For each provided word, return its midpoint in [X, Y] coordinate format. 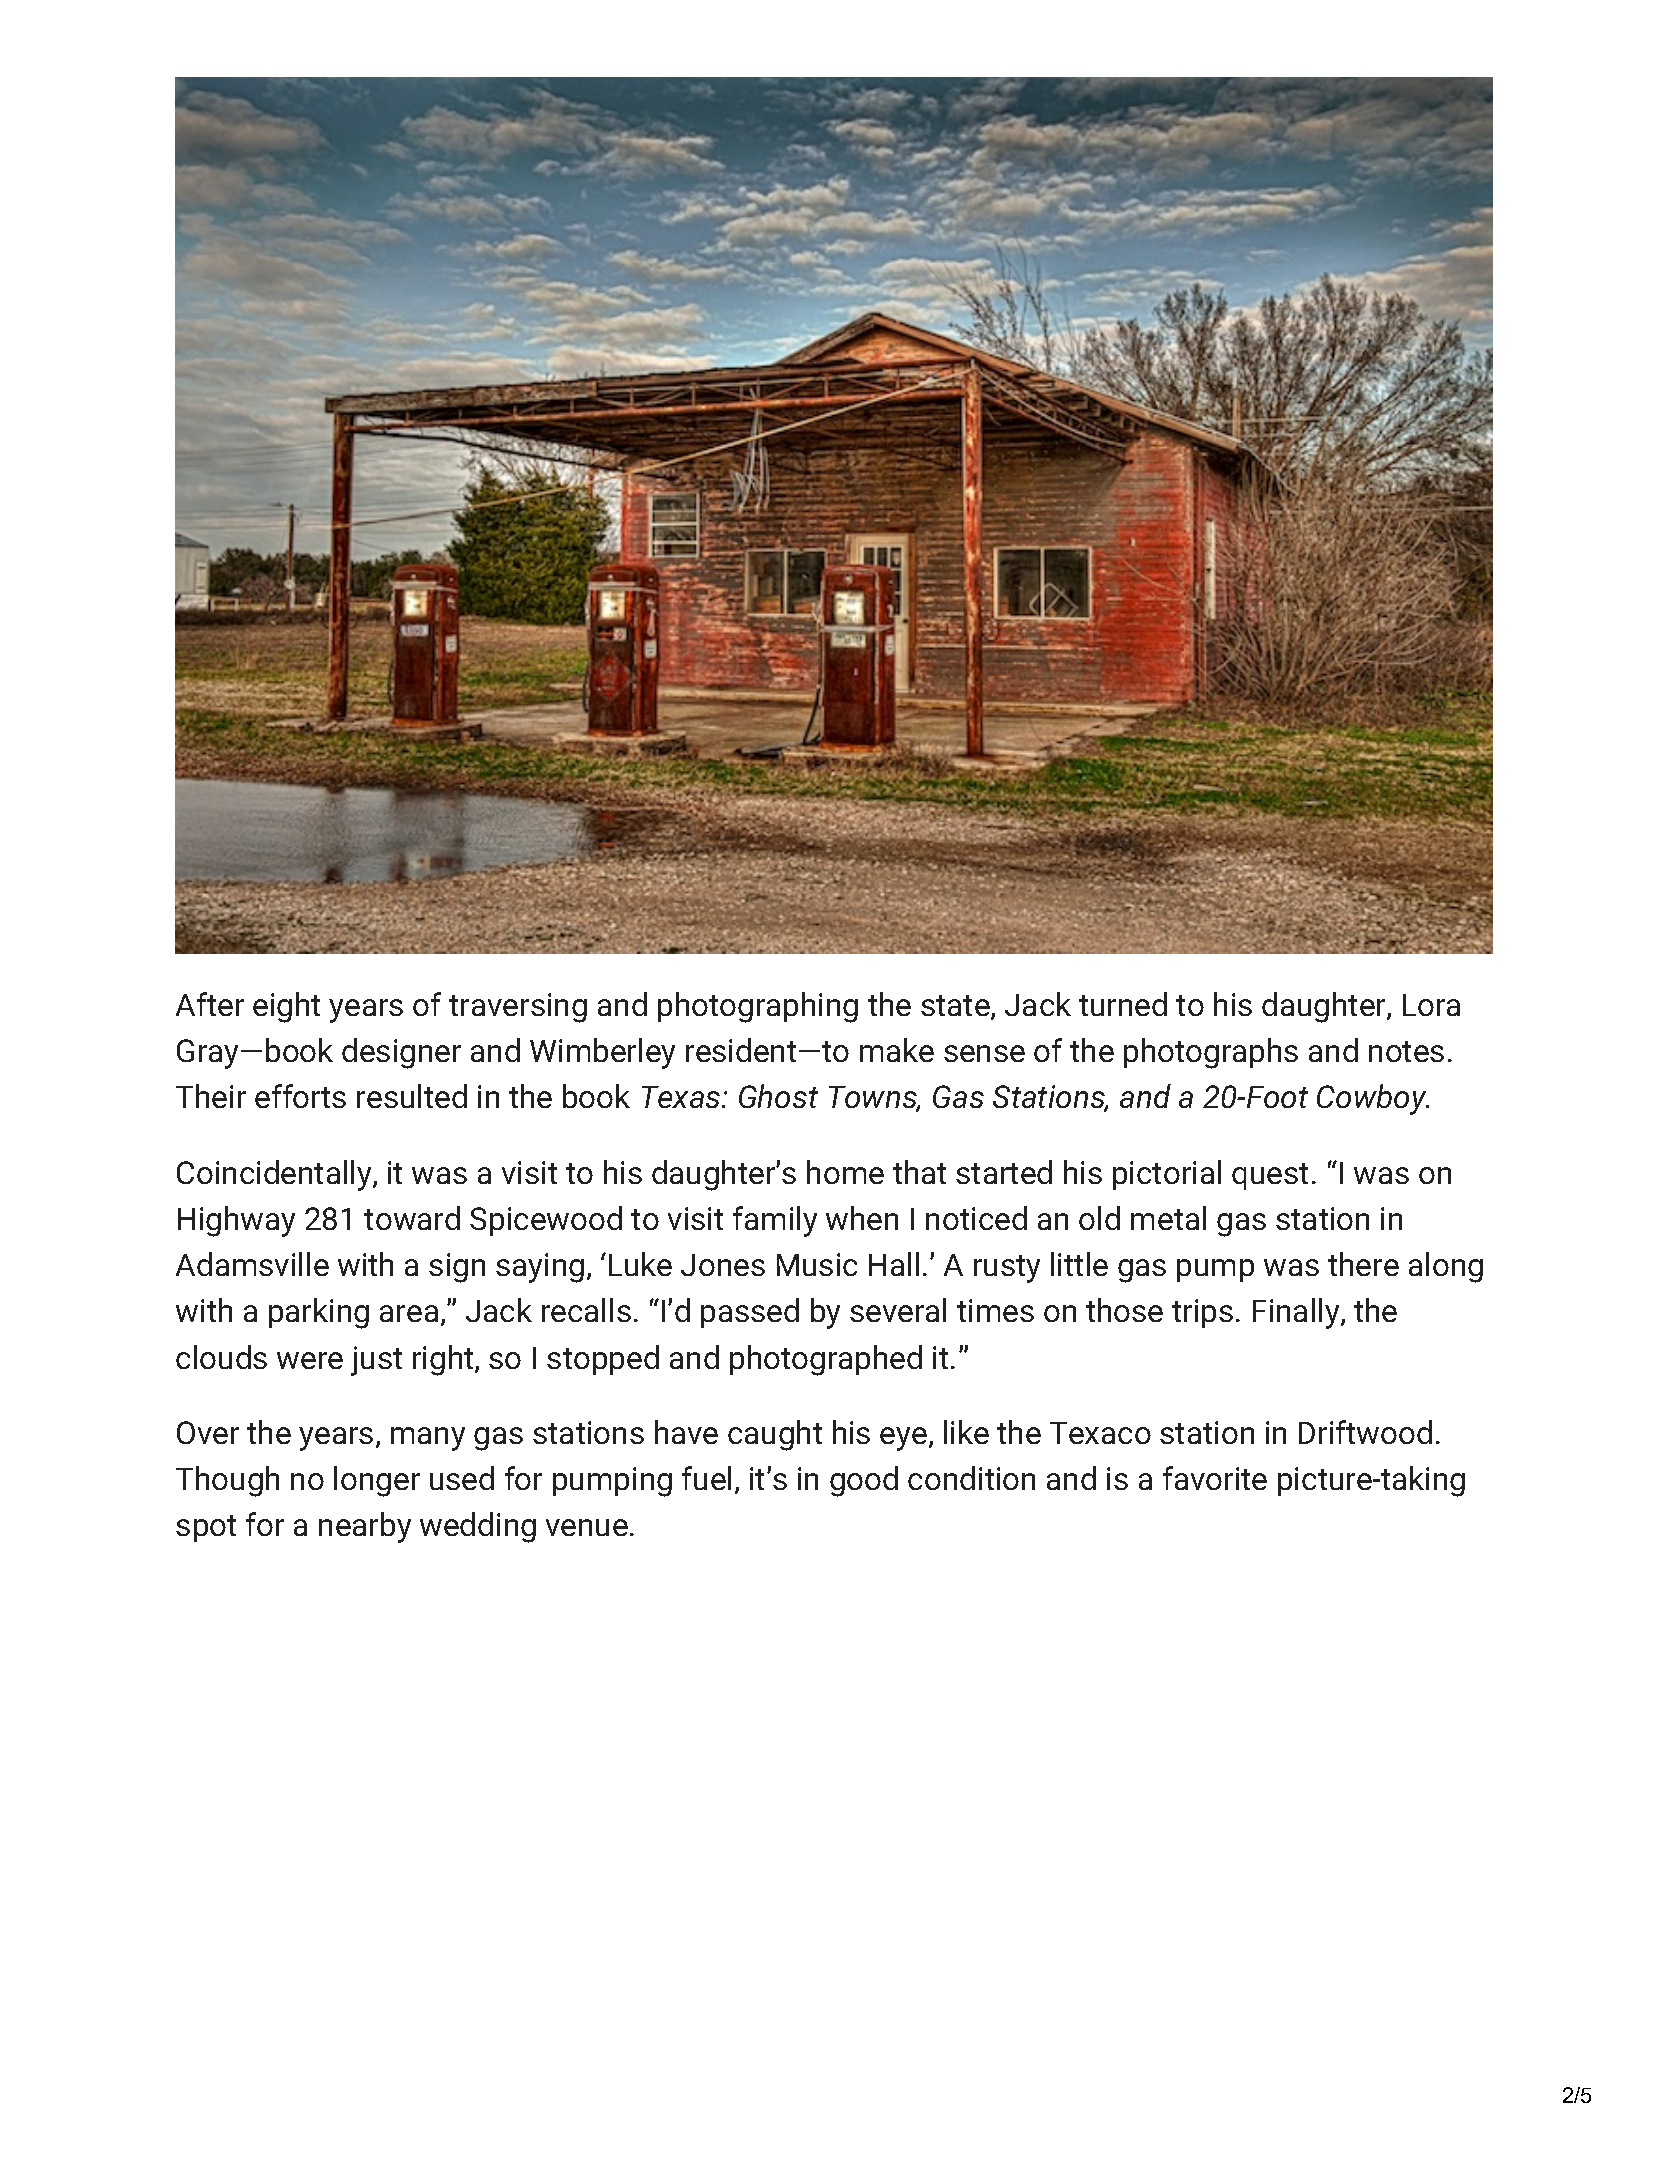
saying [540, 1268]
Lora [1431, 1005]
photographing [758, 1007]
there [1363, 1264]
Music [817, 1264]
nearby [365, 1527]
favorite [1215, 1478]
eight [286, 1007]
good [864, 1481]
